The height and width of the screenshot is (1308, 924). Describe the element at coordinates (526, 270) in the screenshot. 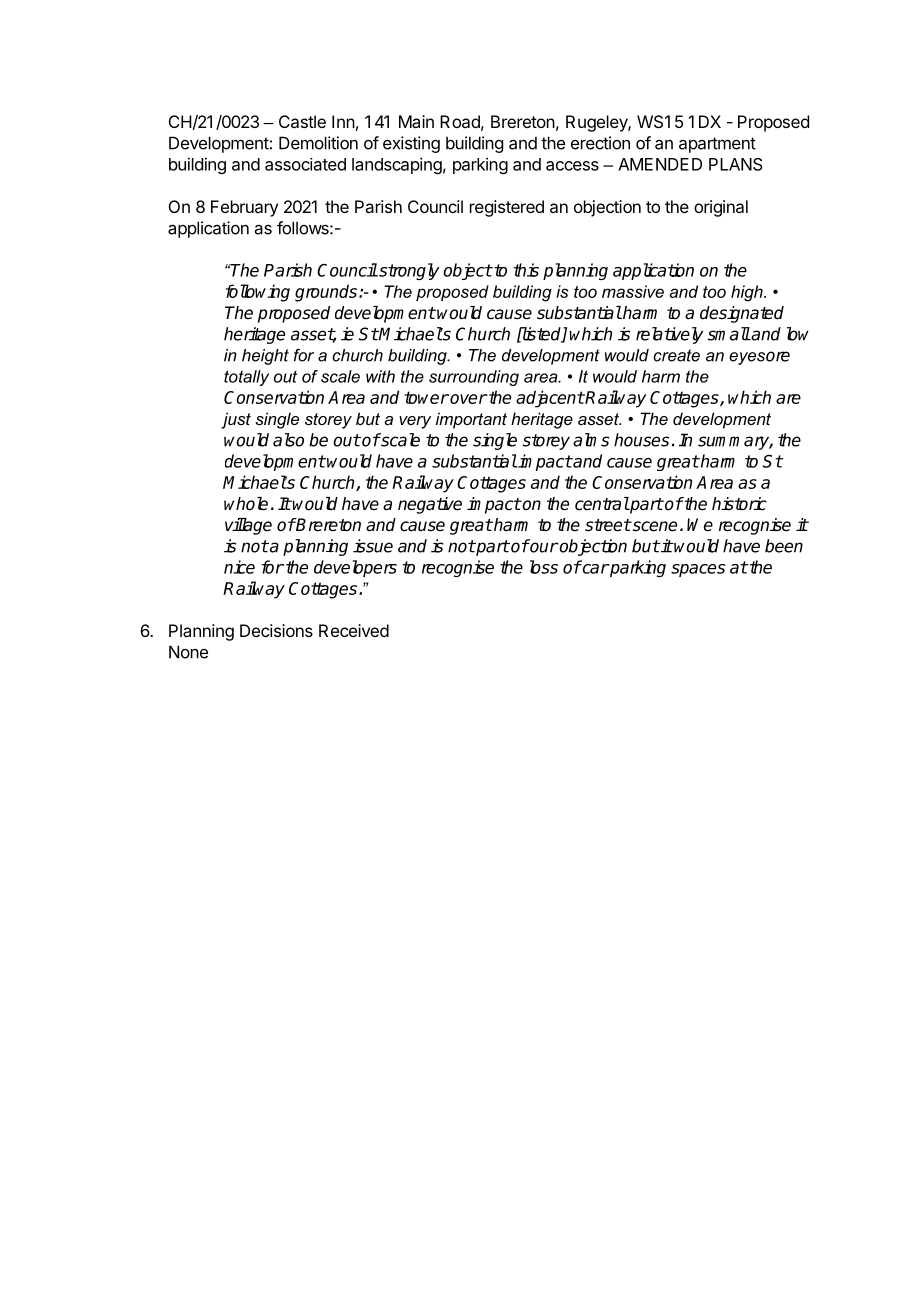

I see `this` at that location.
